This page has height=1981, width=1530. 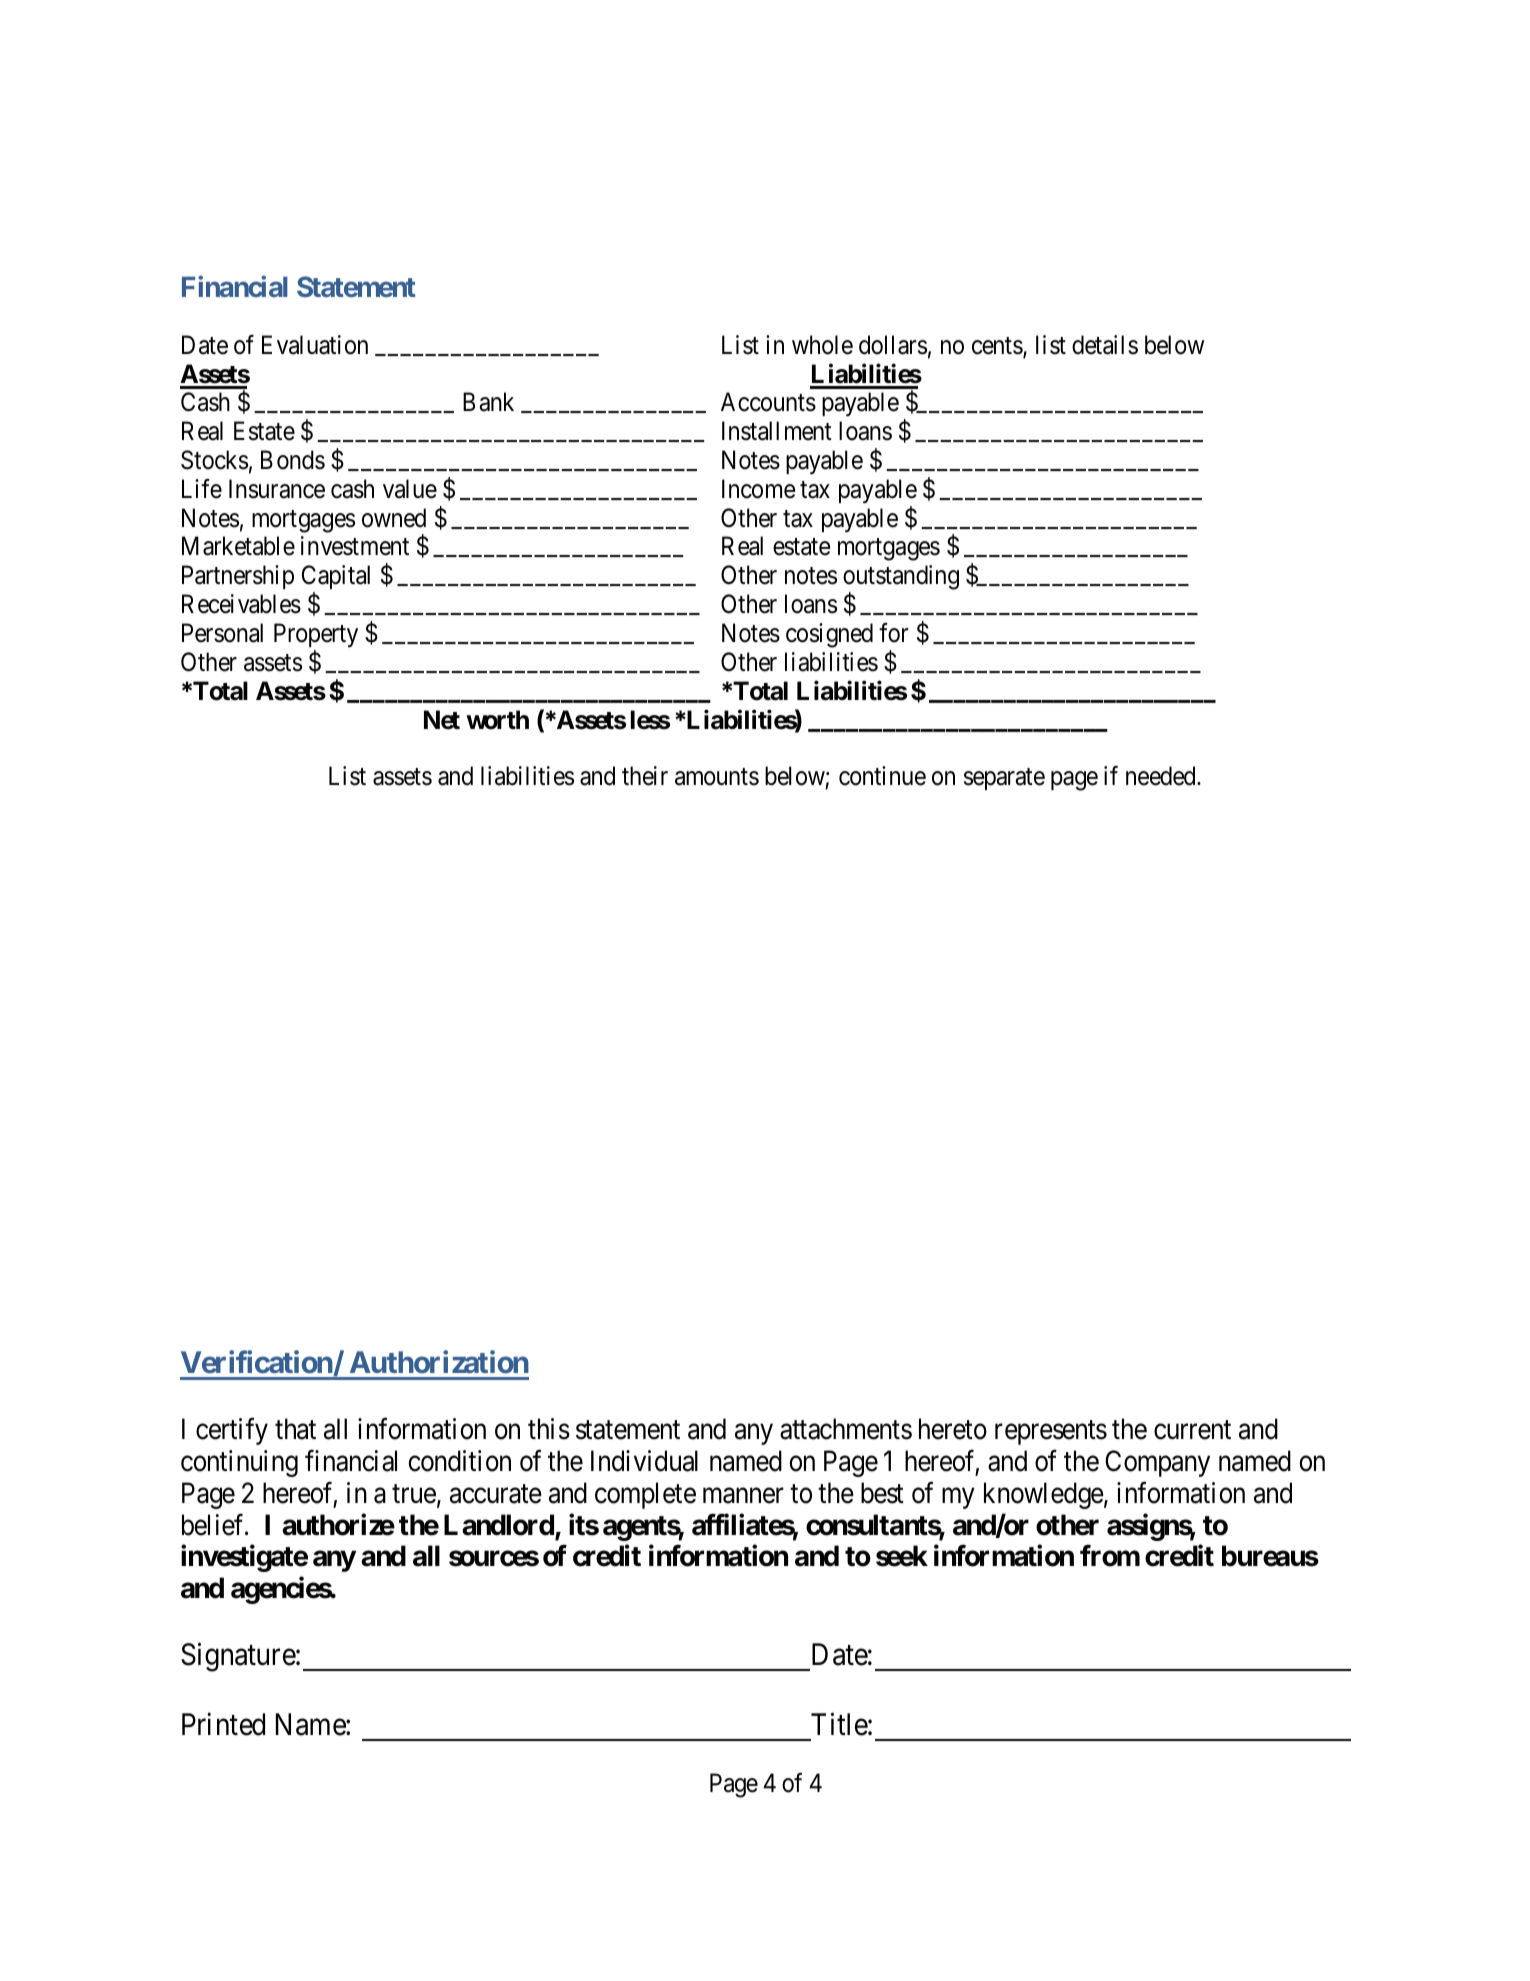 What do you see at coordinates (645, 776) in the page?
I see `their` at bounding box center [645, 776].
